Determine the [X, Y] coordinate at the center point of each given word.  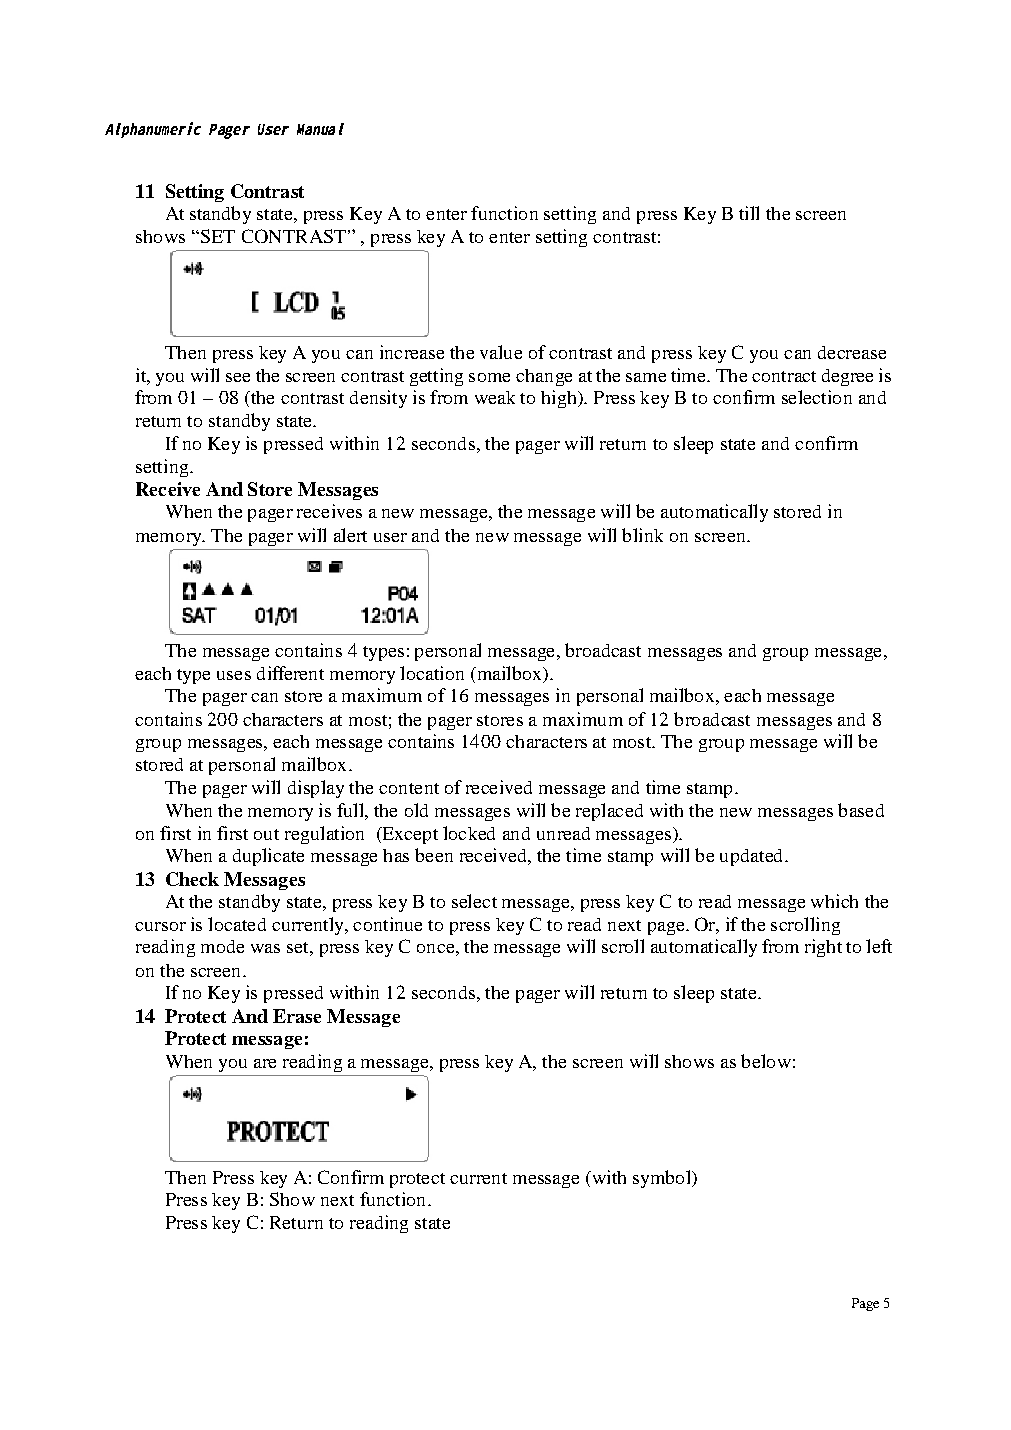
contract [784, 376]
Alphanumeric [153, 130]
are [265, 1063]
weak [495, 397]
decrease [852, 352]
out [266, 834]
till [749, 213]
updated [753, 857]
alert [350, 535]
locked [469, 833]
